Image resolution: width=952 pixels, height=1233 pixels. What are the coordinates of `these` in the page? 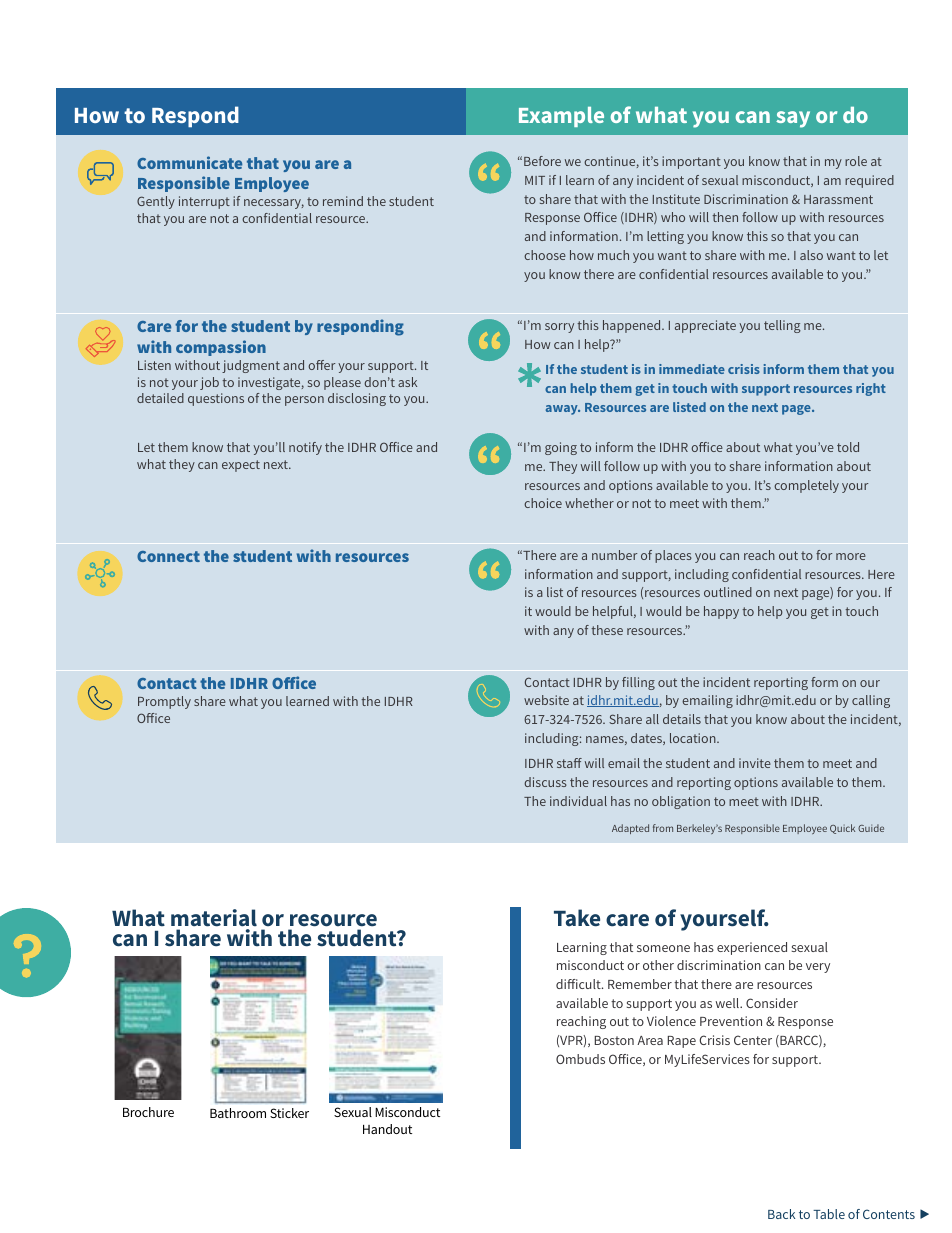 It's located at (607, 630).
